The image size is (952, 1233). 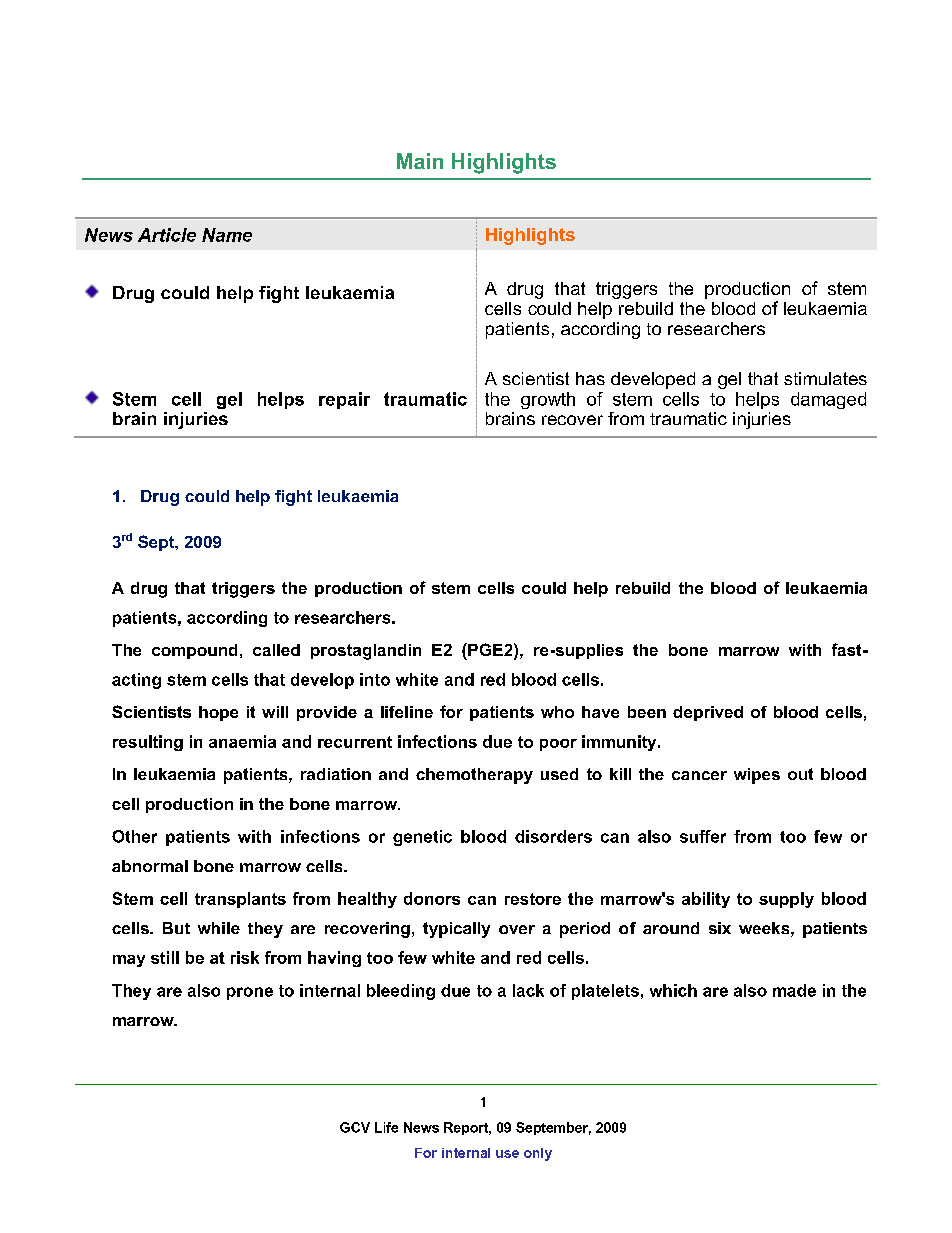 I want to click on made, so click(x=794, y=990).
